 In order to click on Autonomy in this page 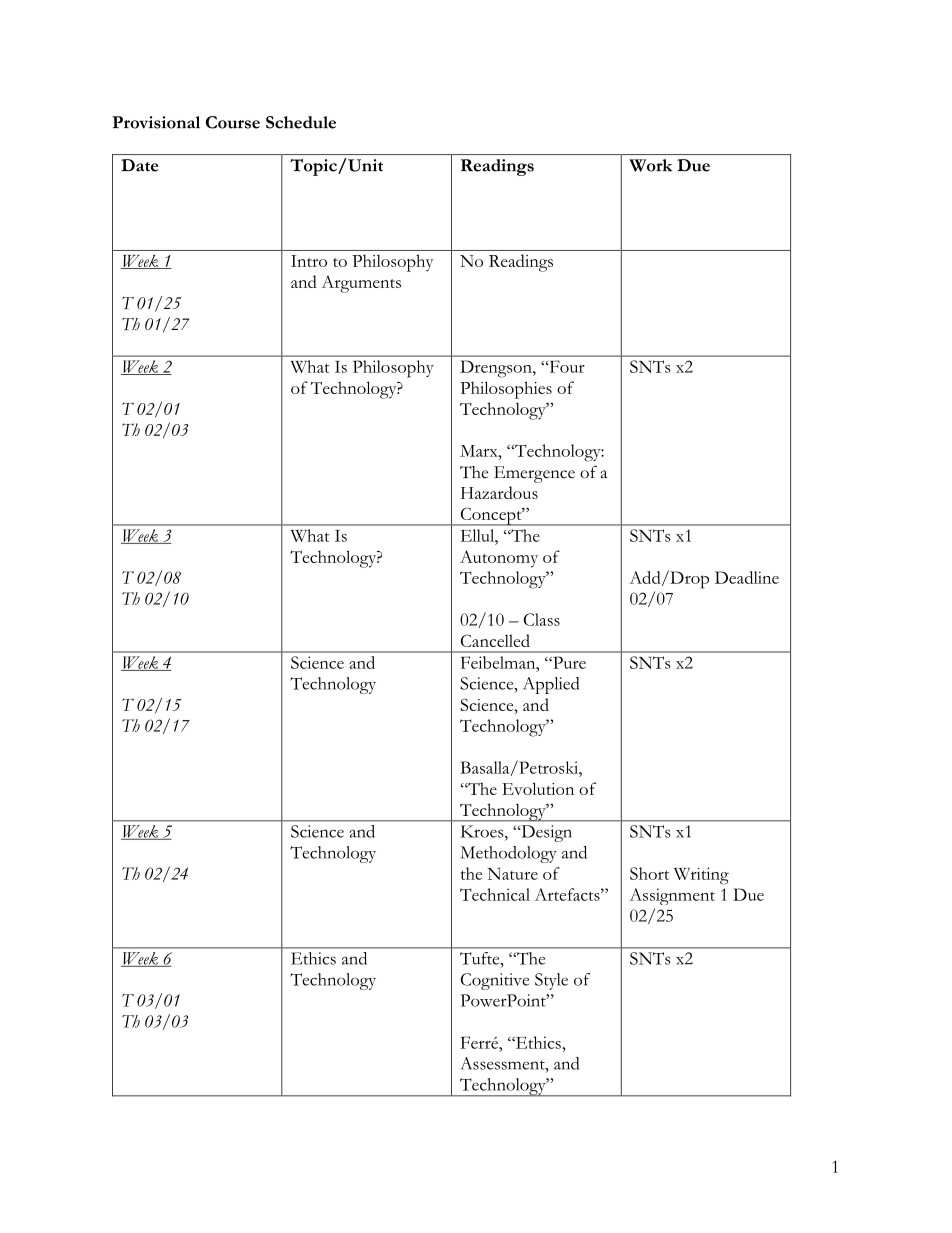, I will do `click(499, 559)`.
